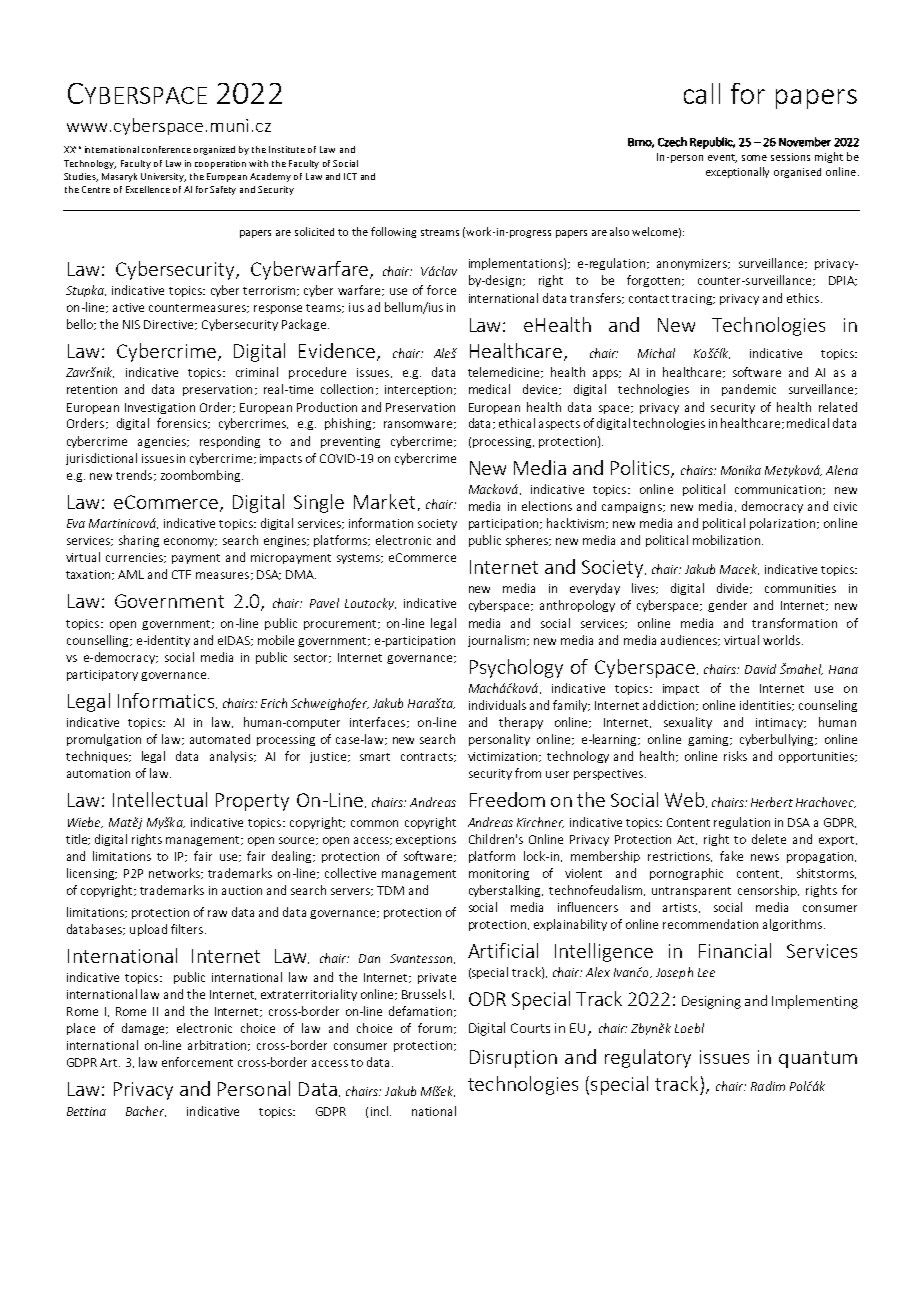  What do you see at coordinates (727, 606) in the document?
I see `gender` at bounding box center [727, 606].
